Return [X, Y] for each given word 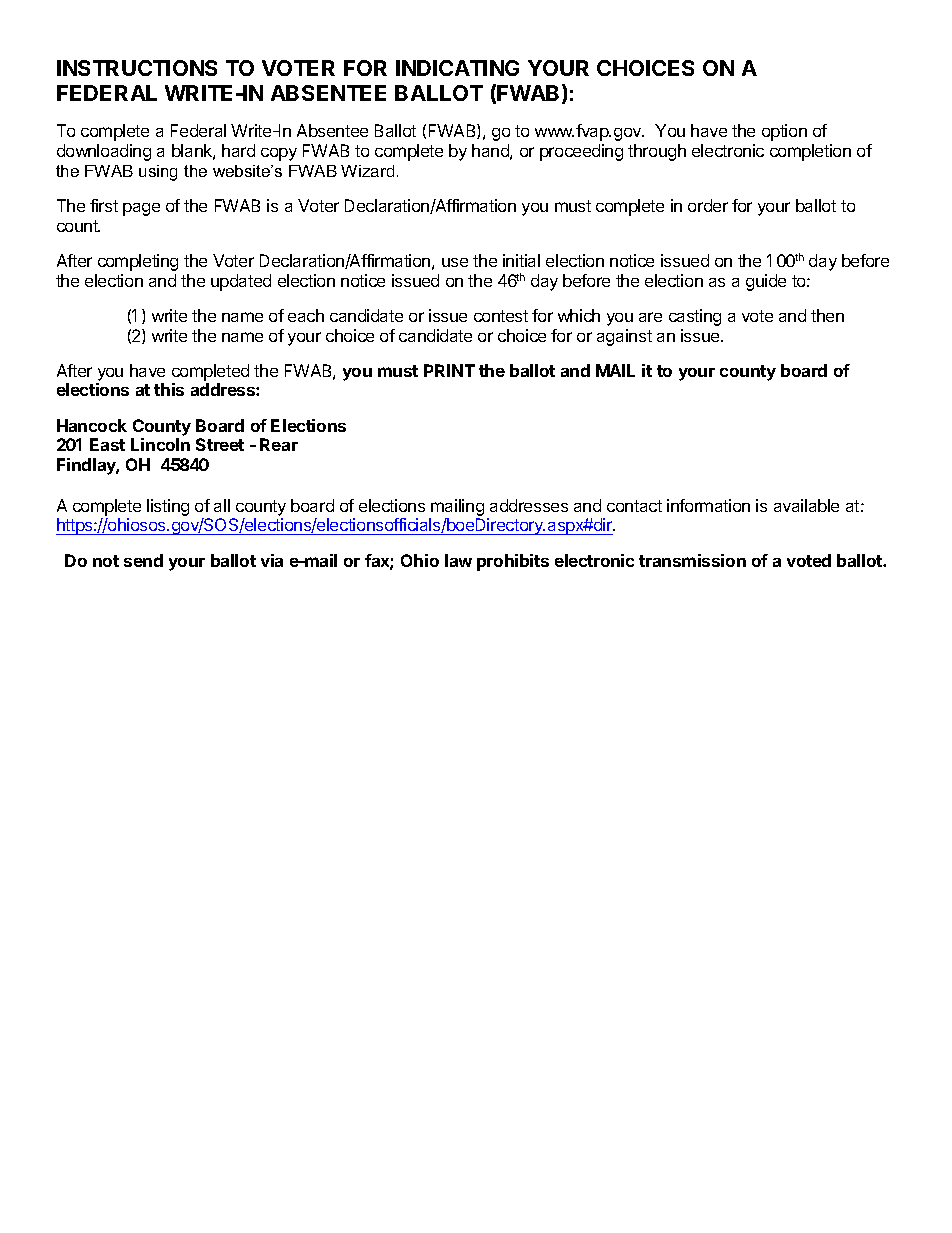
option [784, 132]
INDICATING [457, 68]
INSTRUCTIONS [137, 68]
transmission [692, 560]
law [458, 560]
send [143, 560]
